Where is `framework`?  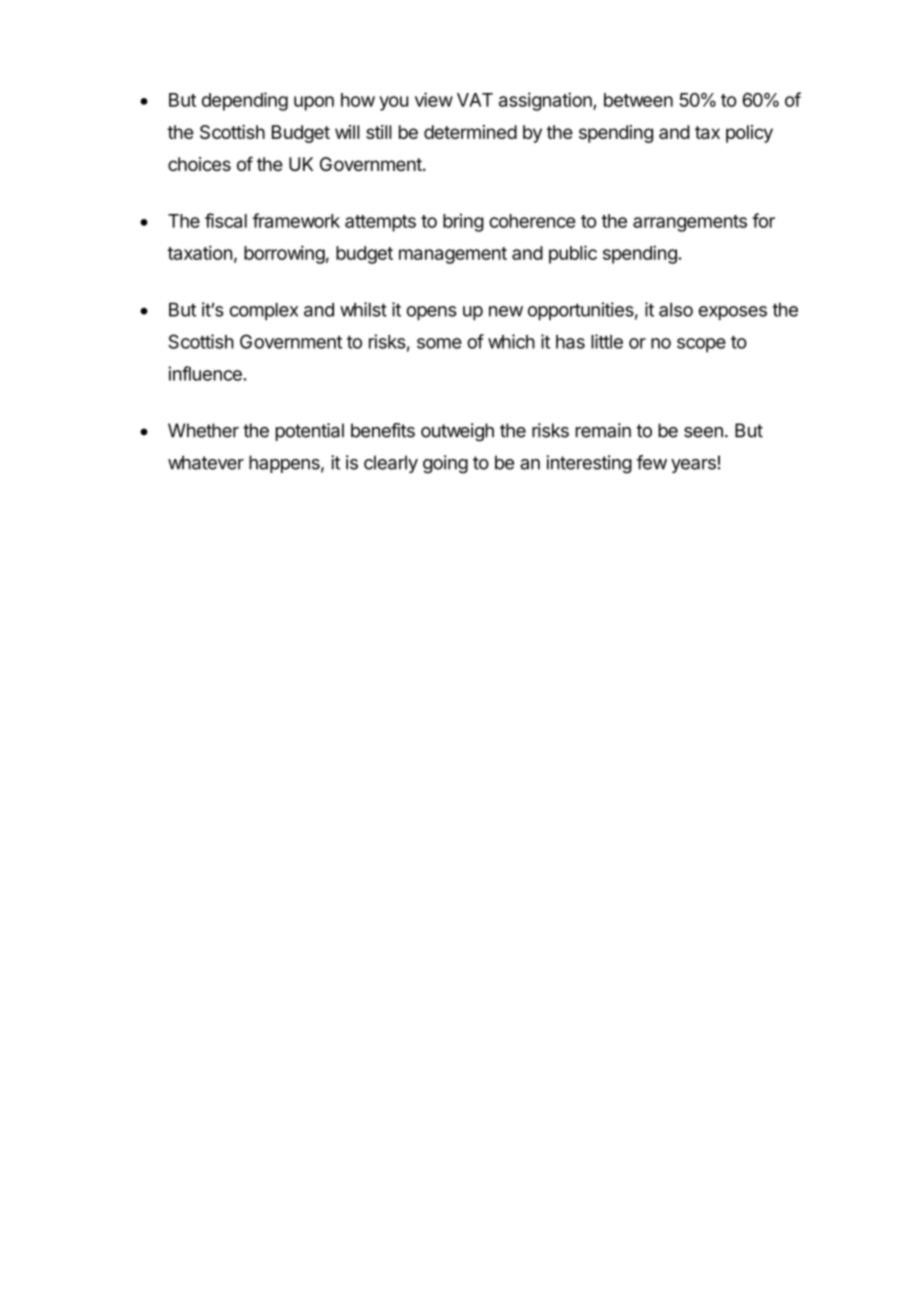 framework is located at coordinates (296, 220).
